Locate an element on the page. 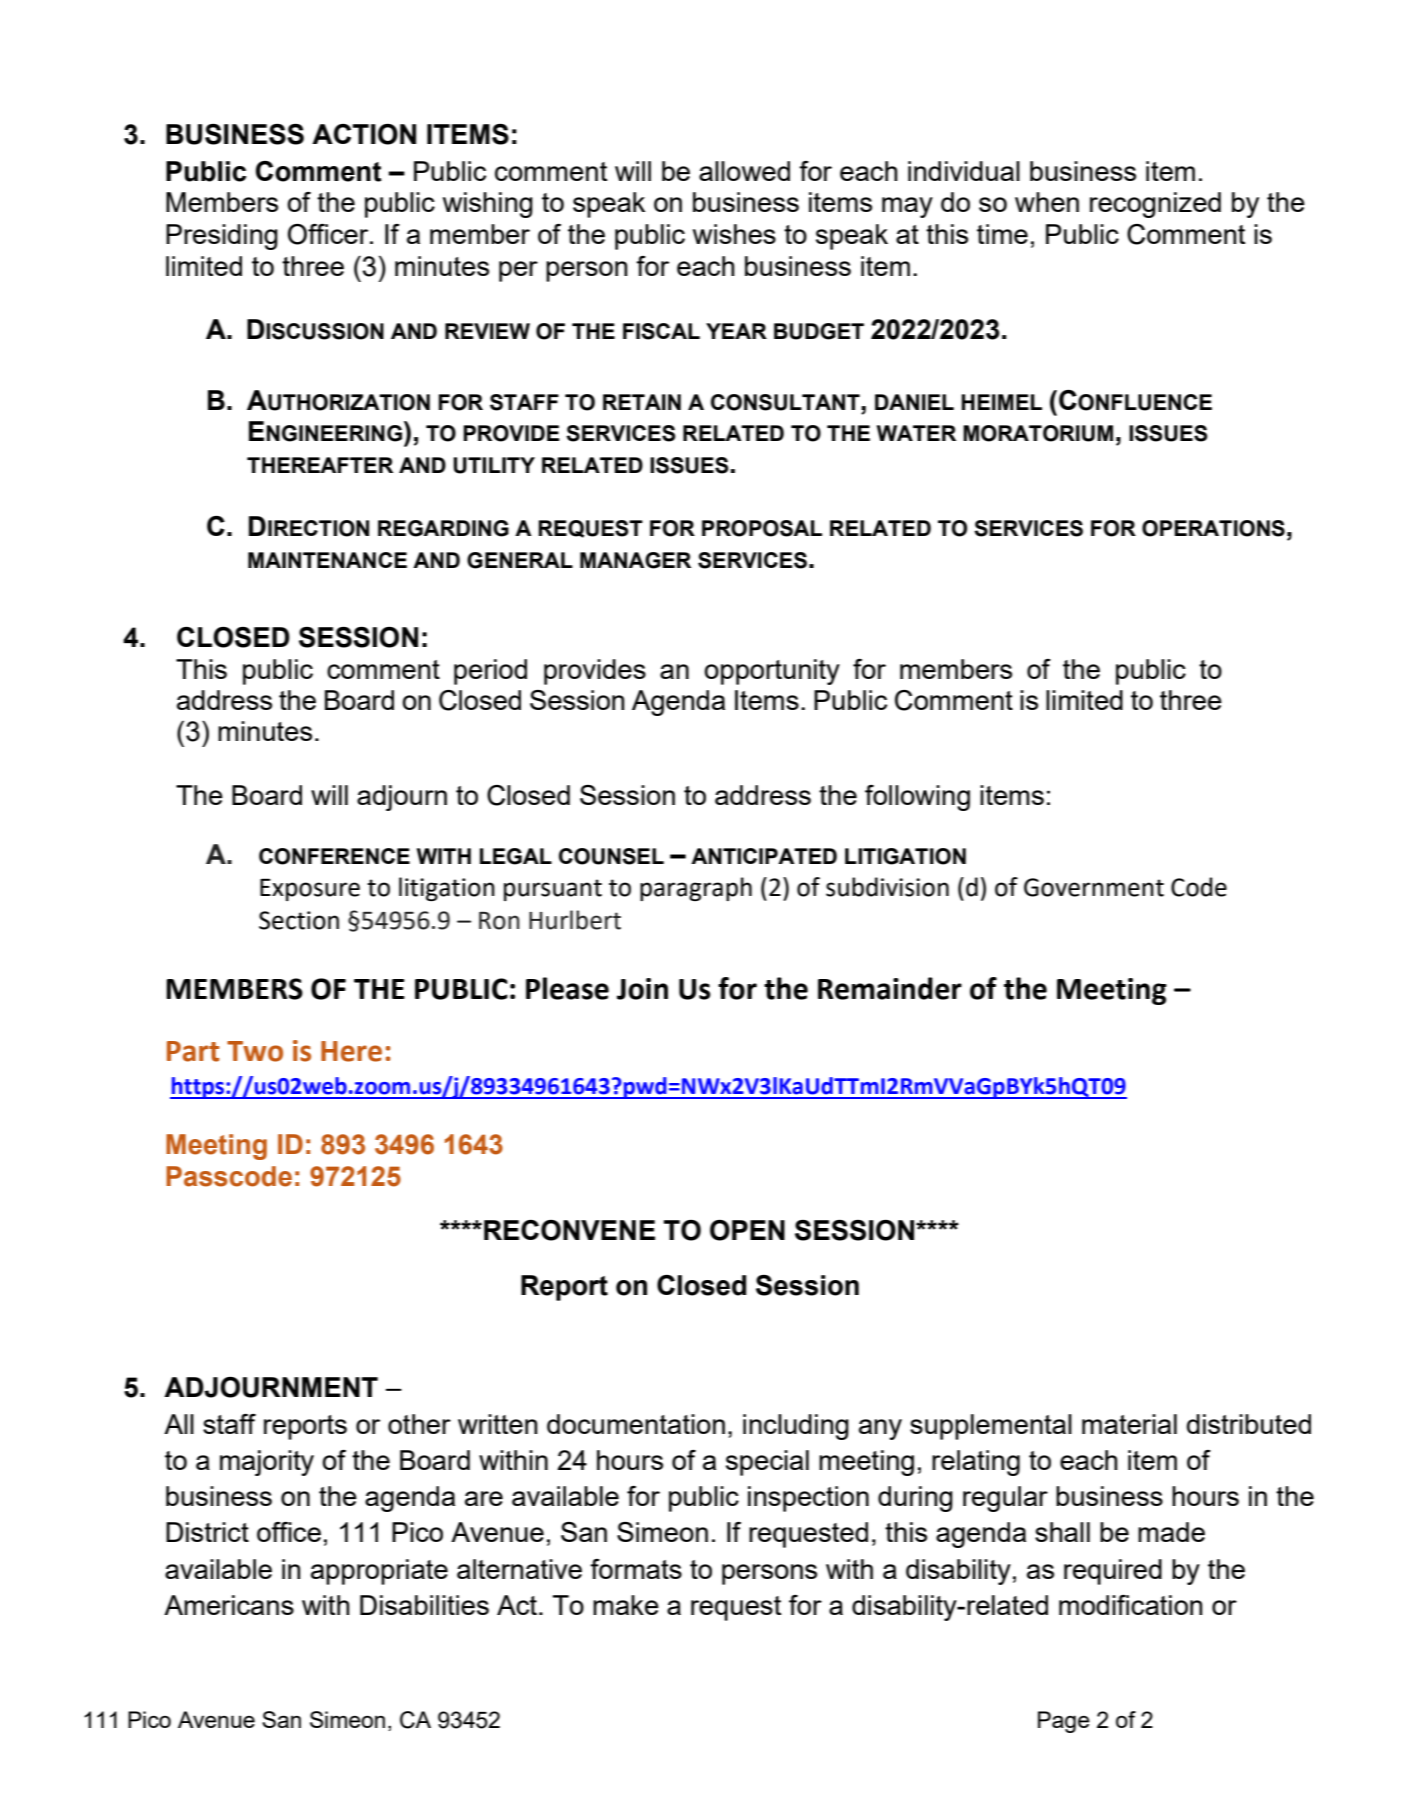 This document has width=1401, height=1813. WATER is located at coordinates (916, 433).
